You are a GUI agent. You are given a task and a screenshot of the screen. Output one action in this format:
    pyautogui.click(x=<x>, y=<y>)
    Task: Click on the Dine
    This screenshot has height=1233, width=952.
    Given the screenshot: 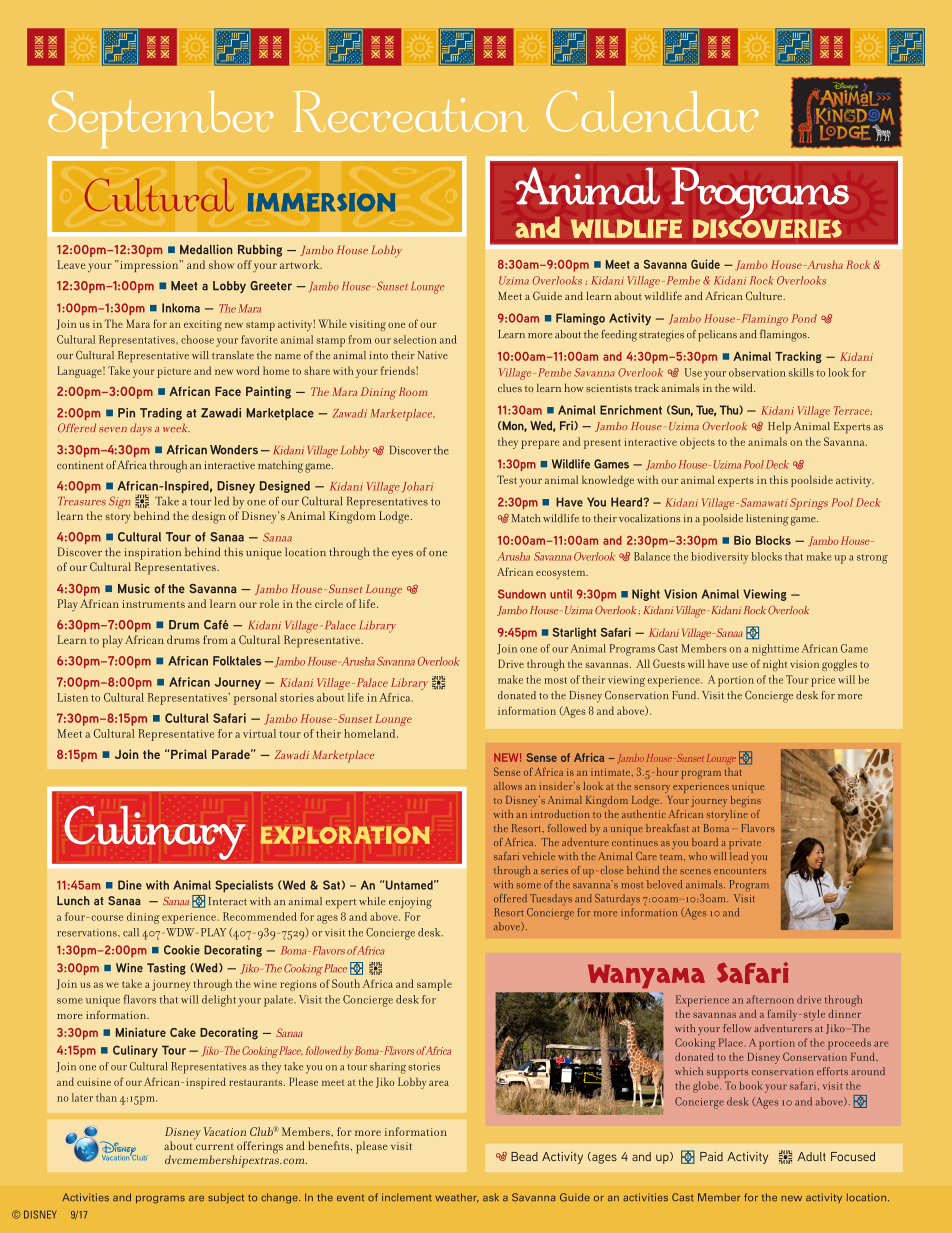 What is the action you would take?
    pyautogui.click(x=130, y=885)
